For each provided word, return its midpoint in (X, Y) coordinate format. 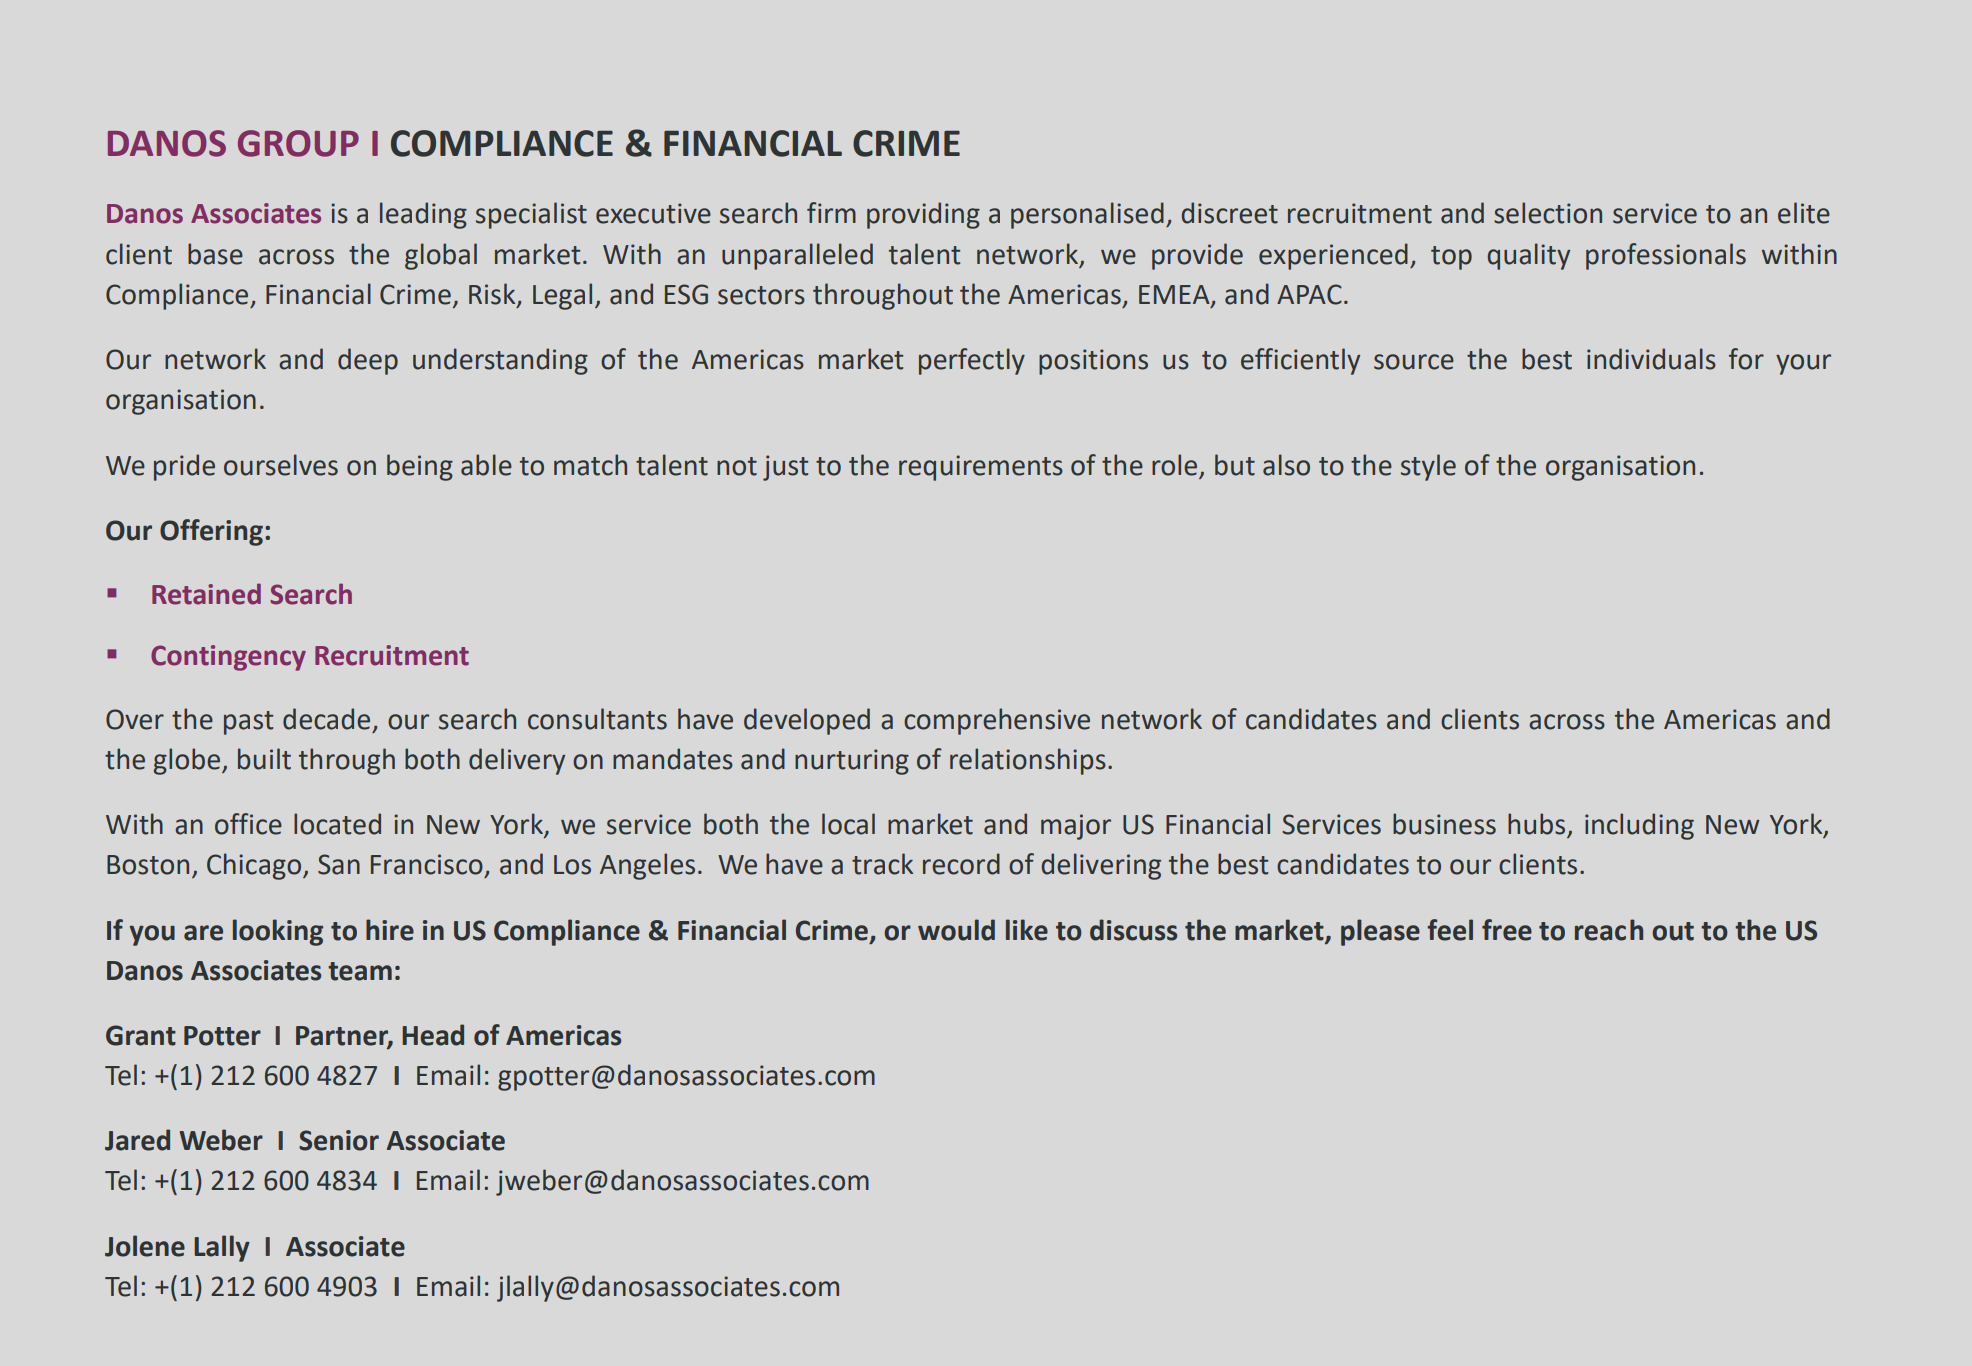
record (961, 864)
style (1428, 467)
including (1639, 826)
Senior (339, 1140)
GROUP (298, 143)
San (339, 864)
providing (923, 215)
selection (1548, 213)
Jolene (145, 1246)
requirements (981, 468)
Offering (211, 532)
